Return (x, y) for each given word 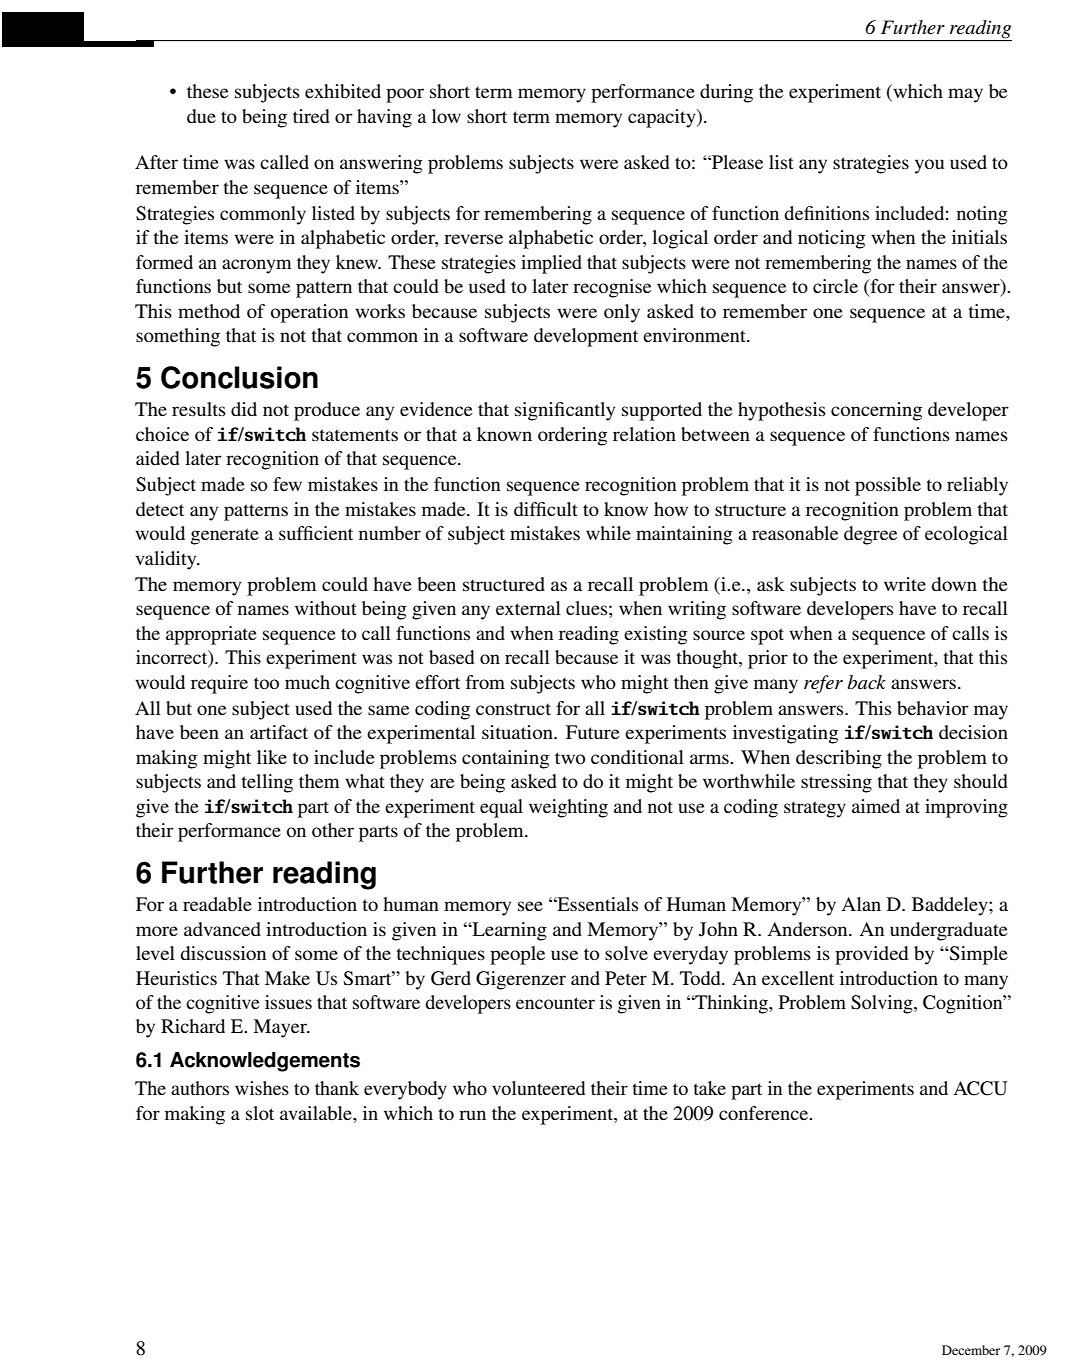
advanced (222, 929)
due (201, 116)
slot (260, 1113)
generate (225, 536)
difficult (546, 509)
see (530, 906)
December (971, 1350)
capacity (663, 118)
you (929, 166)
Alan (861, 904)
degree (870, 535)
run (472, 1115)
